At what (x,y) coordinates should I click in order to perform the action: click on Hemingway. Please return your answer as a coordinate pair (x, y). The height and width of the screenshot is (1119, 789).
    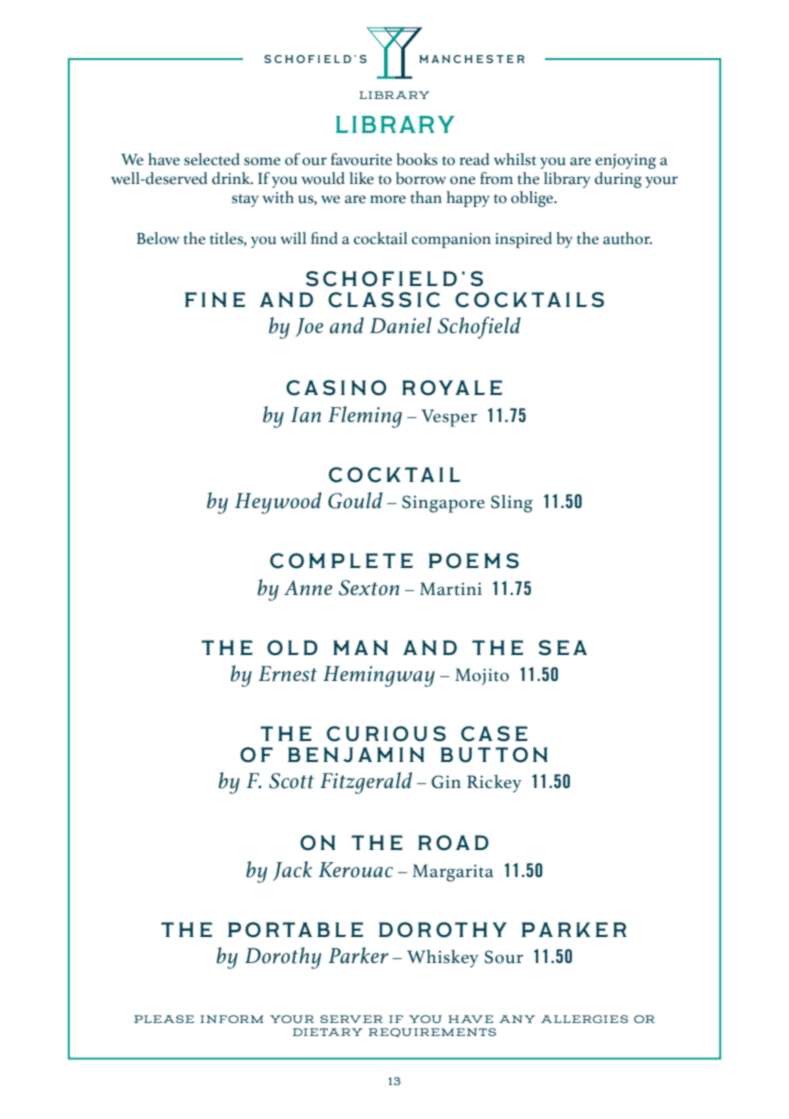
    Looking at the image, I should click on (379, 676).
